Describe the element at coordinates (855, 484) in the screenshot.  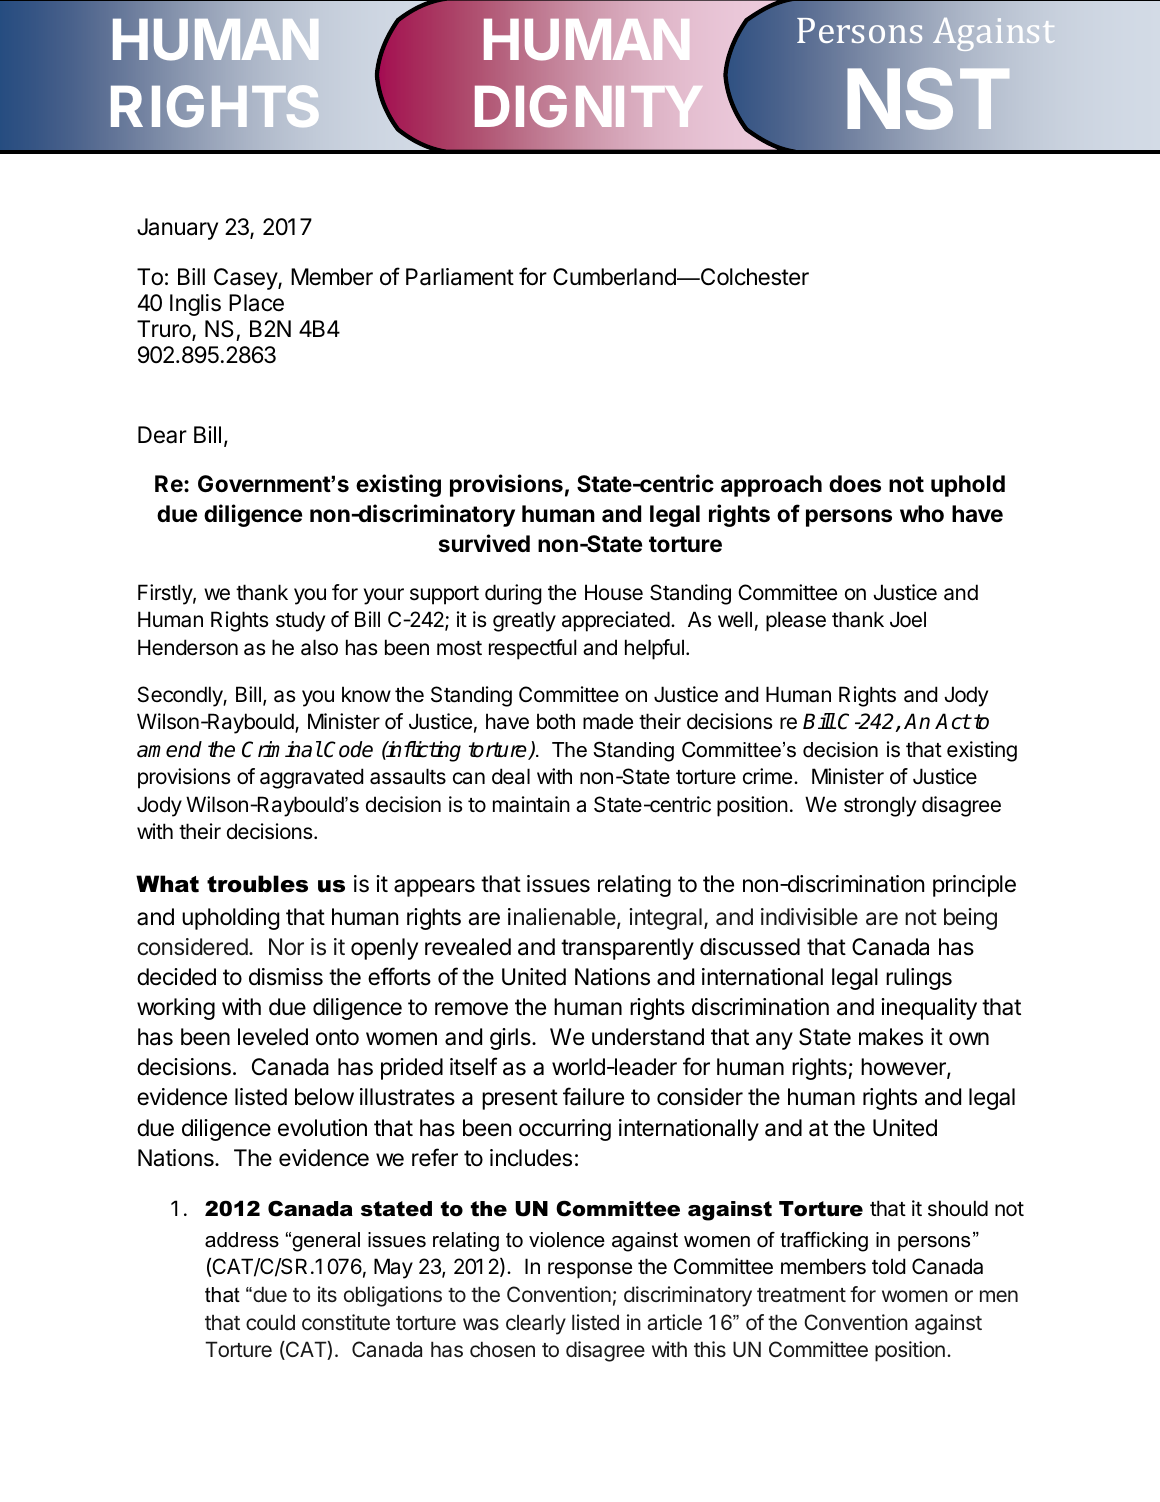
I see `does` at that location.
